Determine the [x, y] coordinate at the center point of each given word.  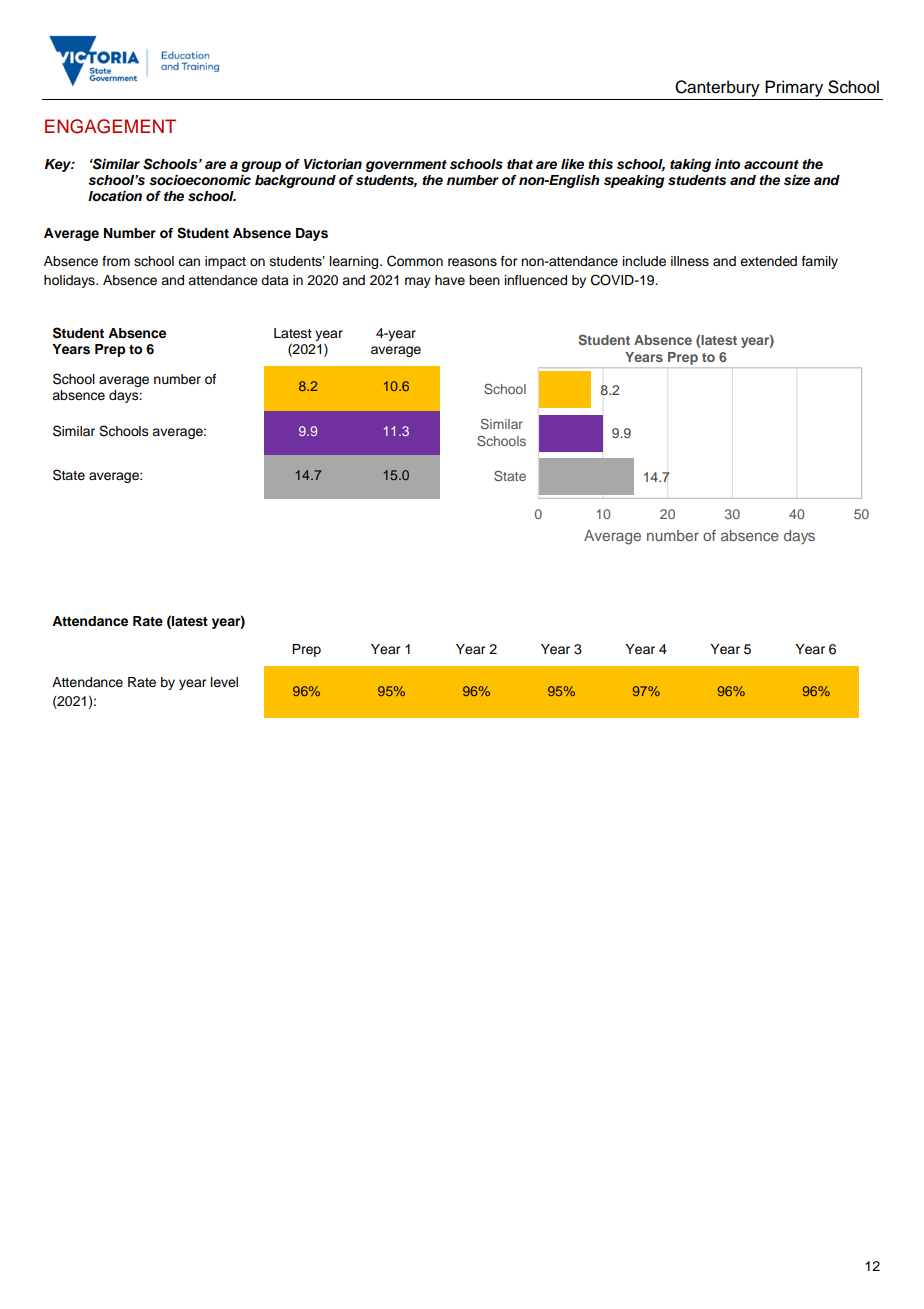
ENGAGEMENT [110, 126]
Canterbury [717, 88]
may [418, 282]
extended [768, 261]
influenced [536, 280]
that [520, 164]
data [275, 280]
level [224, 682]
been [484, 280]
